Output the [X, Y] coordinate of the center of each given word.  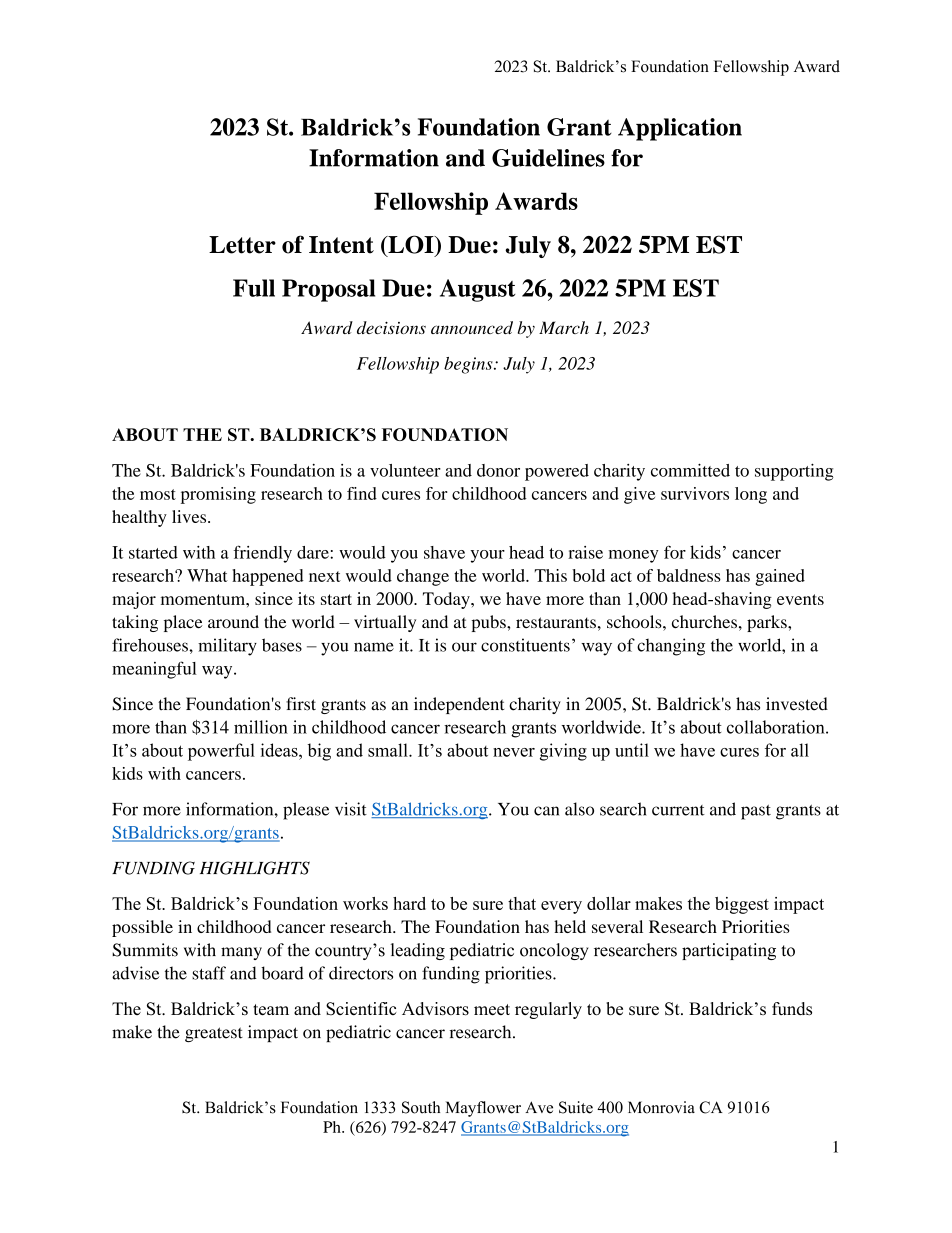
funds [792, 1009]
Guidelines [548, 158]
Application [680, 129]
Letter [242, 245]
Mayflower [483, 1109]
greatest [214, 1034]
